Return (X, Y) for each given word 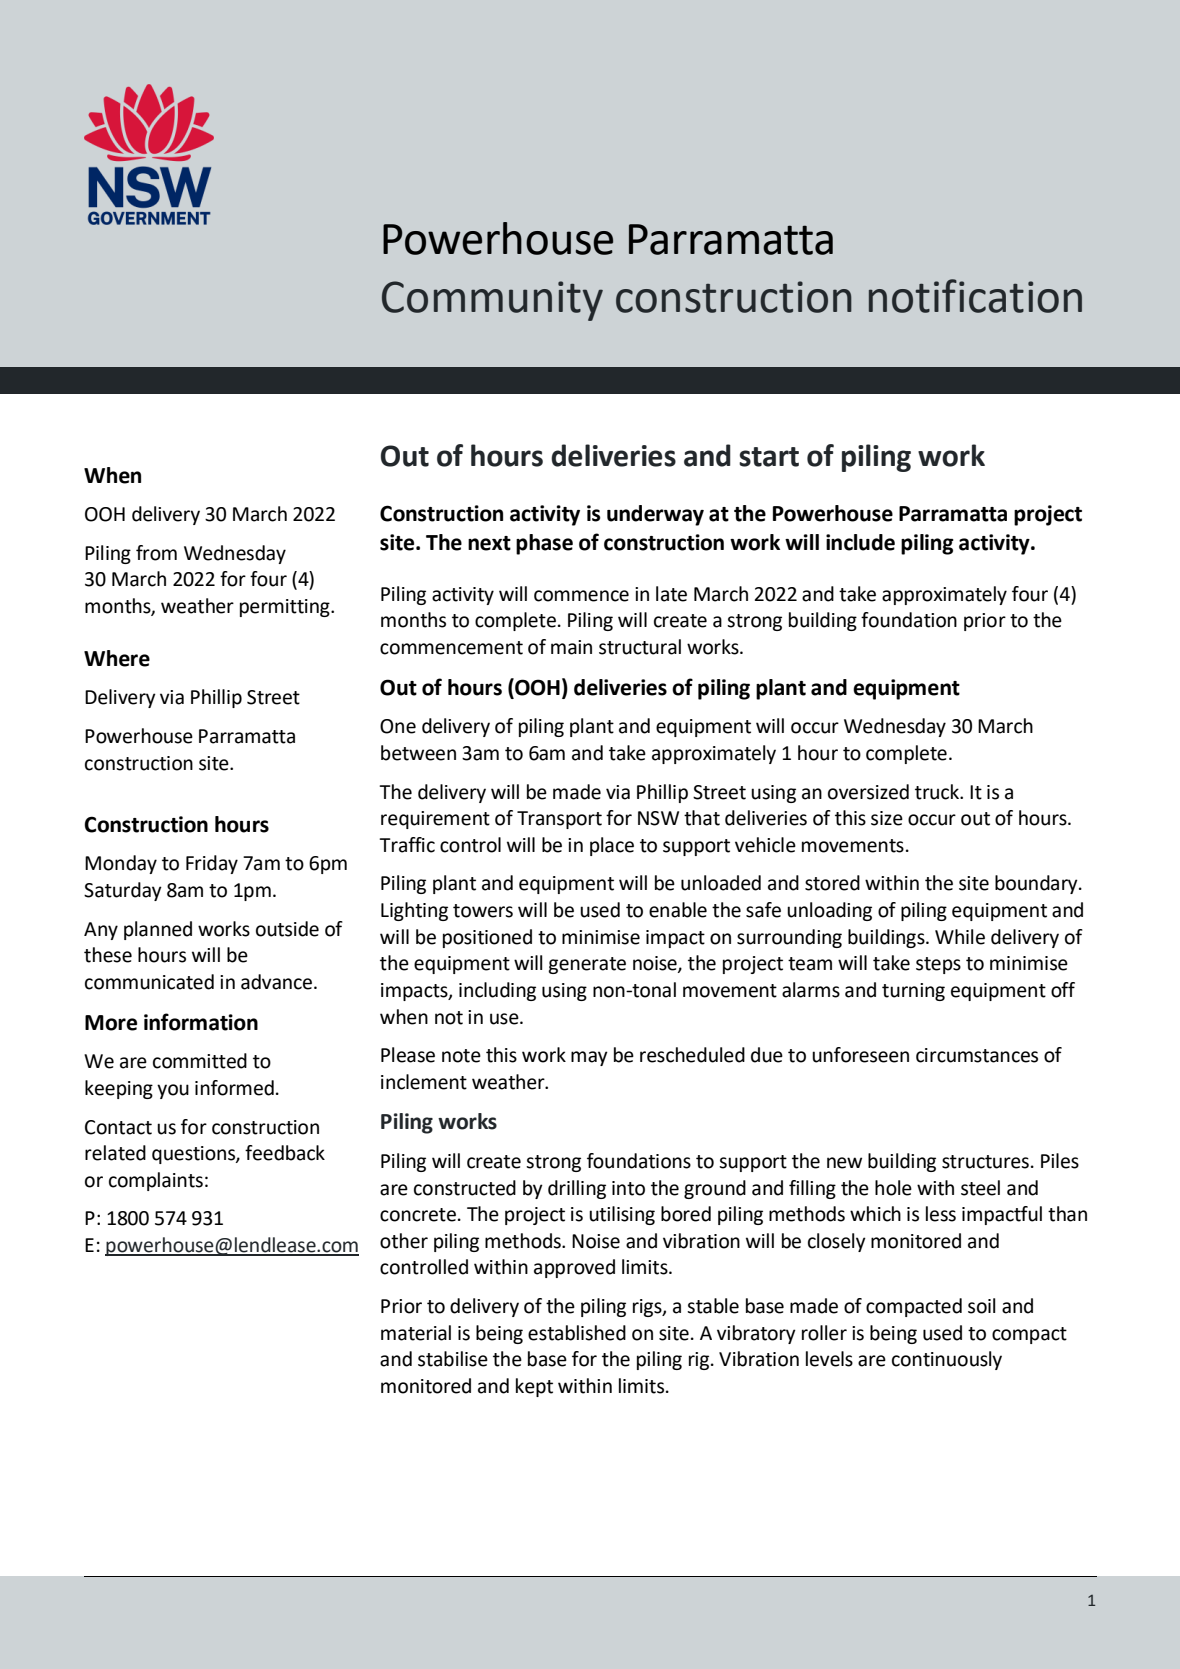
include (860, 542)
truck (938, 792)
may (589, 1058)
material (416, 1333)
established (577, 1333)
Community (492, 301)
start (769, 457)
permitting (286, 608)
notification (975, 296)
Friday (212, 864)
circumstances (977, 1055)
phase (544, 544)
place (612, 846)
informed (234, 1088)
